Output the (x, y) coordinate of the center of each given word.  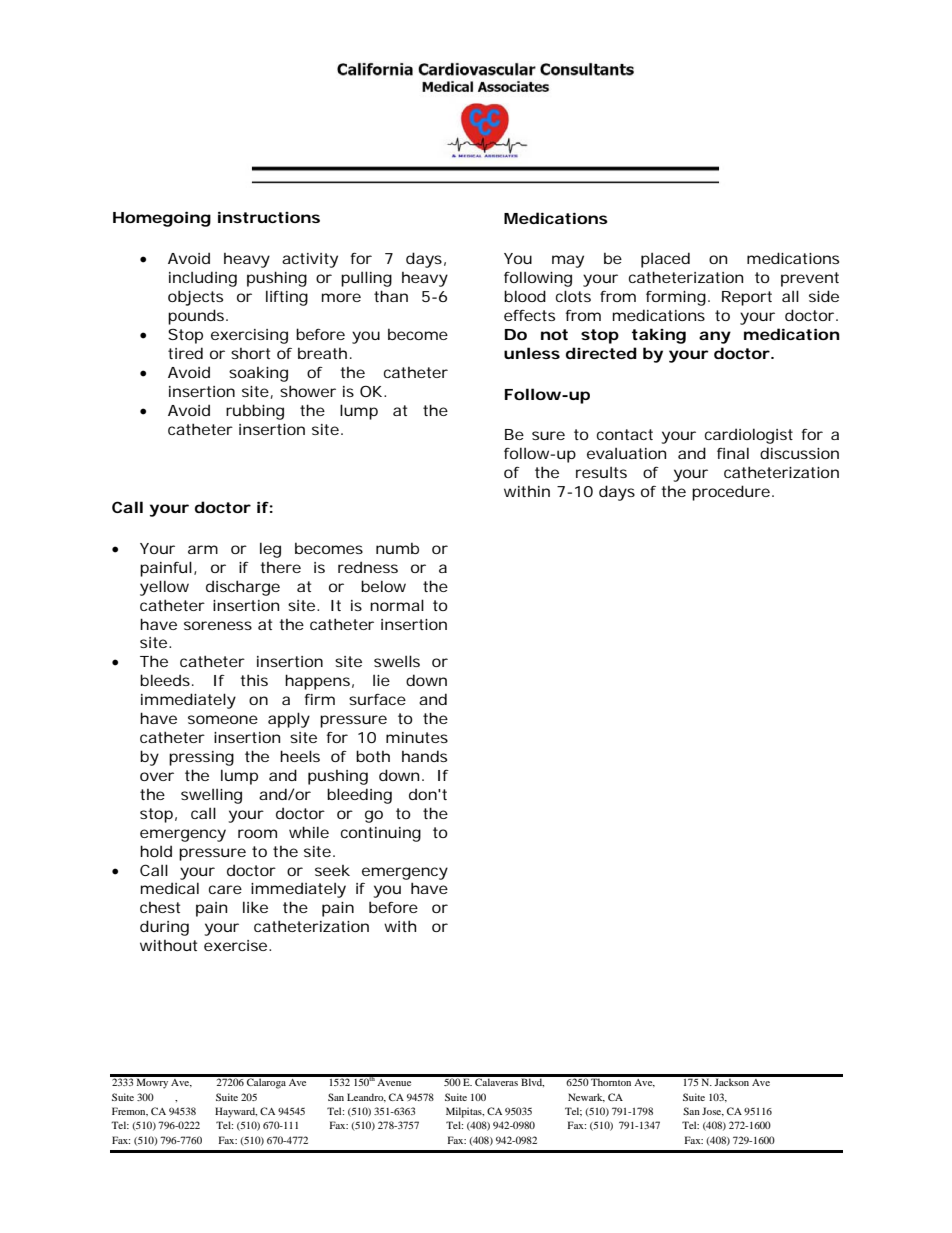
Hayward (236, 1112)
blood (525, 296)
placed (665, 260)
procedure (733, 493)
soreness (218, 625)
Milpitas (465, 1112)
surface (377, 699)
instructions (269, 217)
